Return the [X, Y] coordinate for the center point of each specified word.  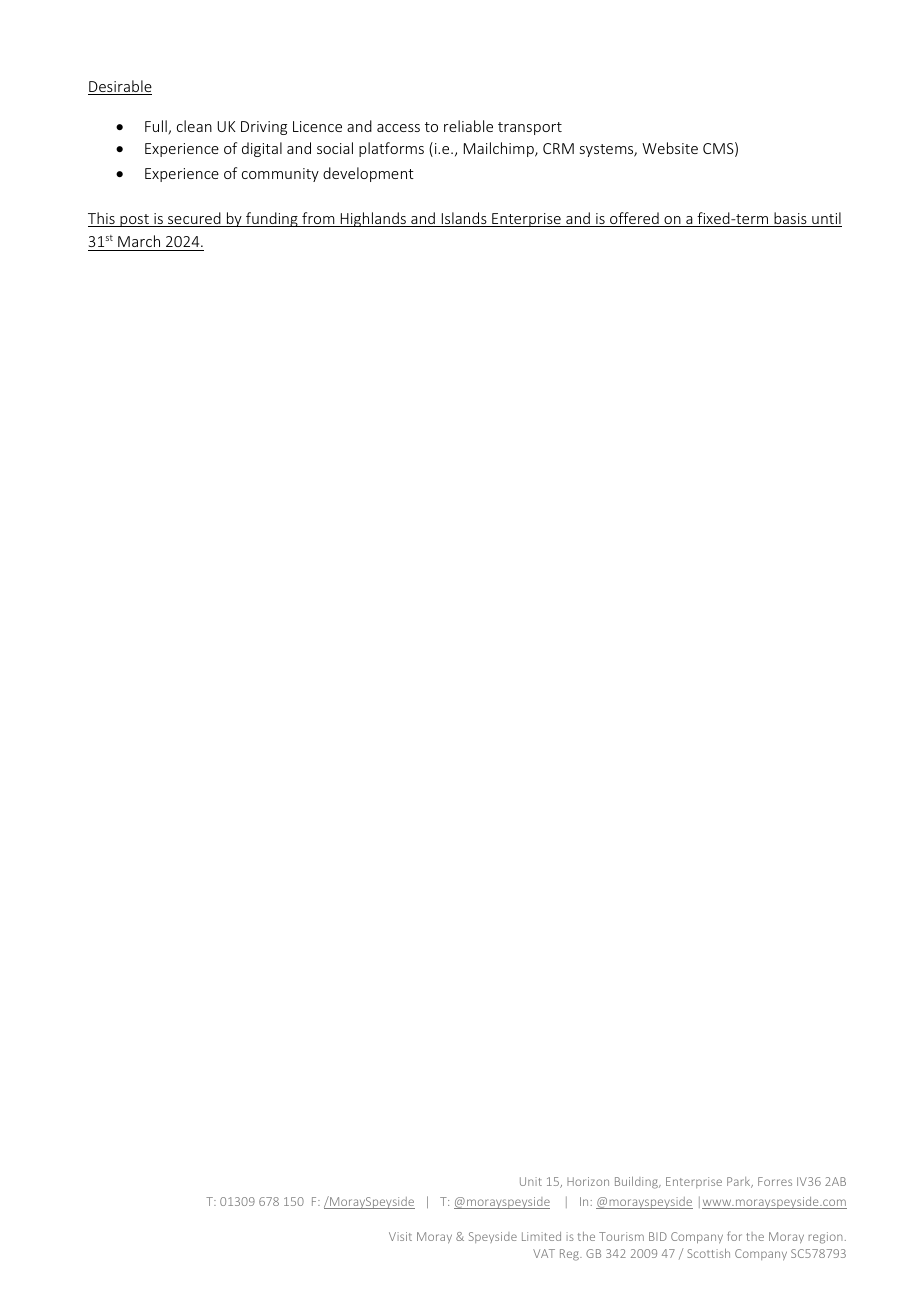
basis [790, 219]
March [139, 243]
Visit [400, 1236]
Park [740, 1182]
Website [670, 148]
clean [194, 126]
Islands [464, 219]
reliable [468, 126]
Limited [541, 1236]
